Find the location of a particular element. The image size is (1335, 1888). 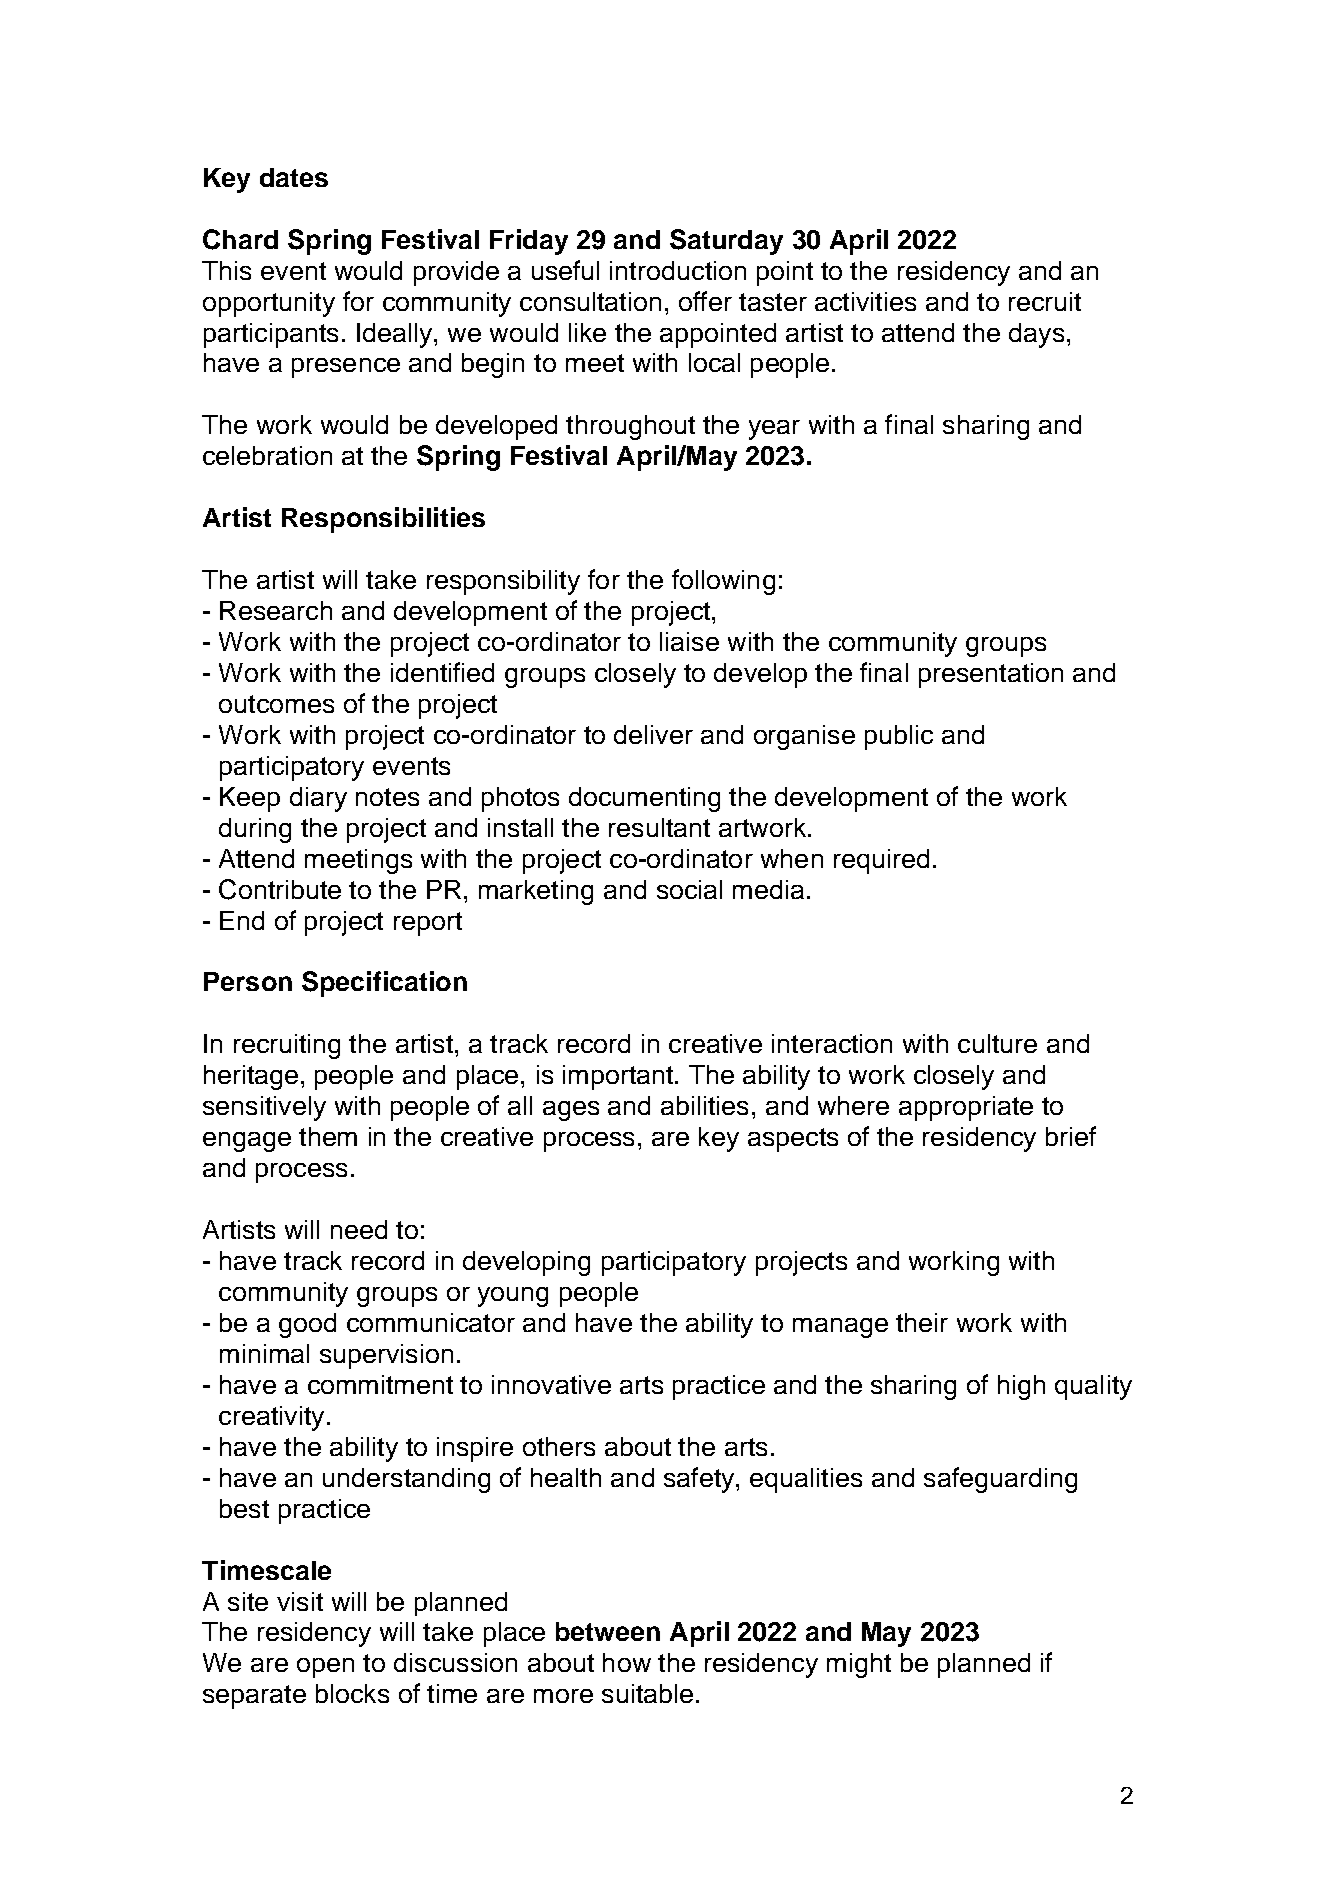

culture is located at coordinates (997, 1043).
